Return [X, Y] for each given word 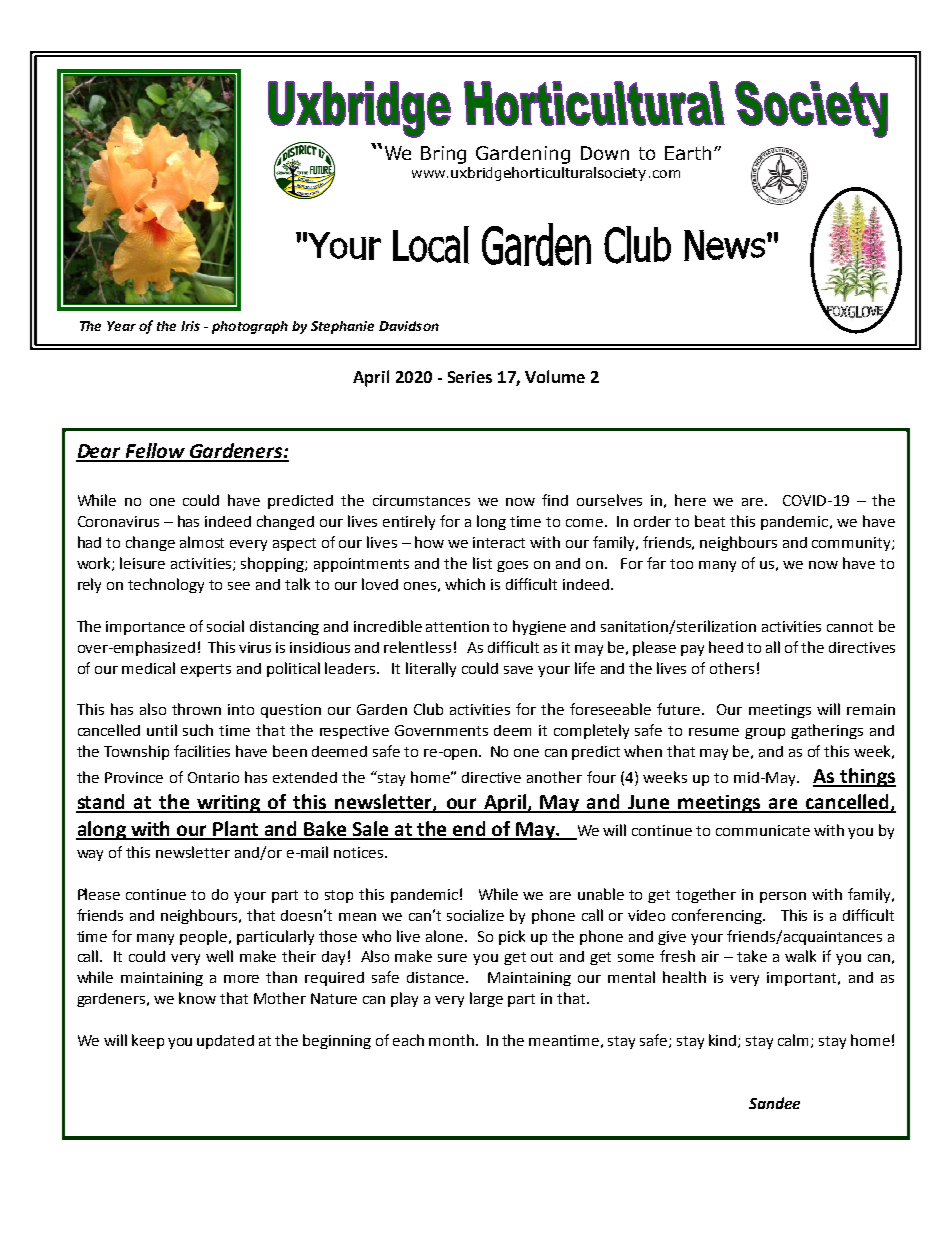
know [197, 998]
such [198, 730]
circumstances [421, 500]
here [690, 500]
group [765, 733]
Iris [190, 326]
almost [202, 542]
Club [428, 709]
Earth [688, 153]
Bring [443, 155]
